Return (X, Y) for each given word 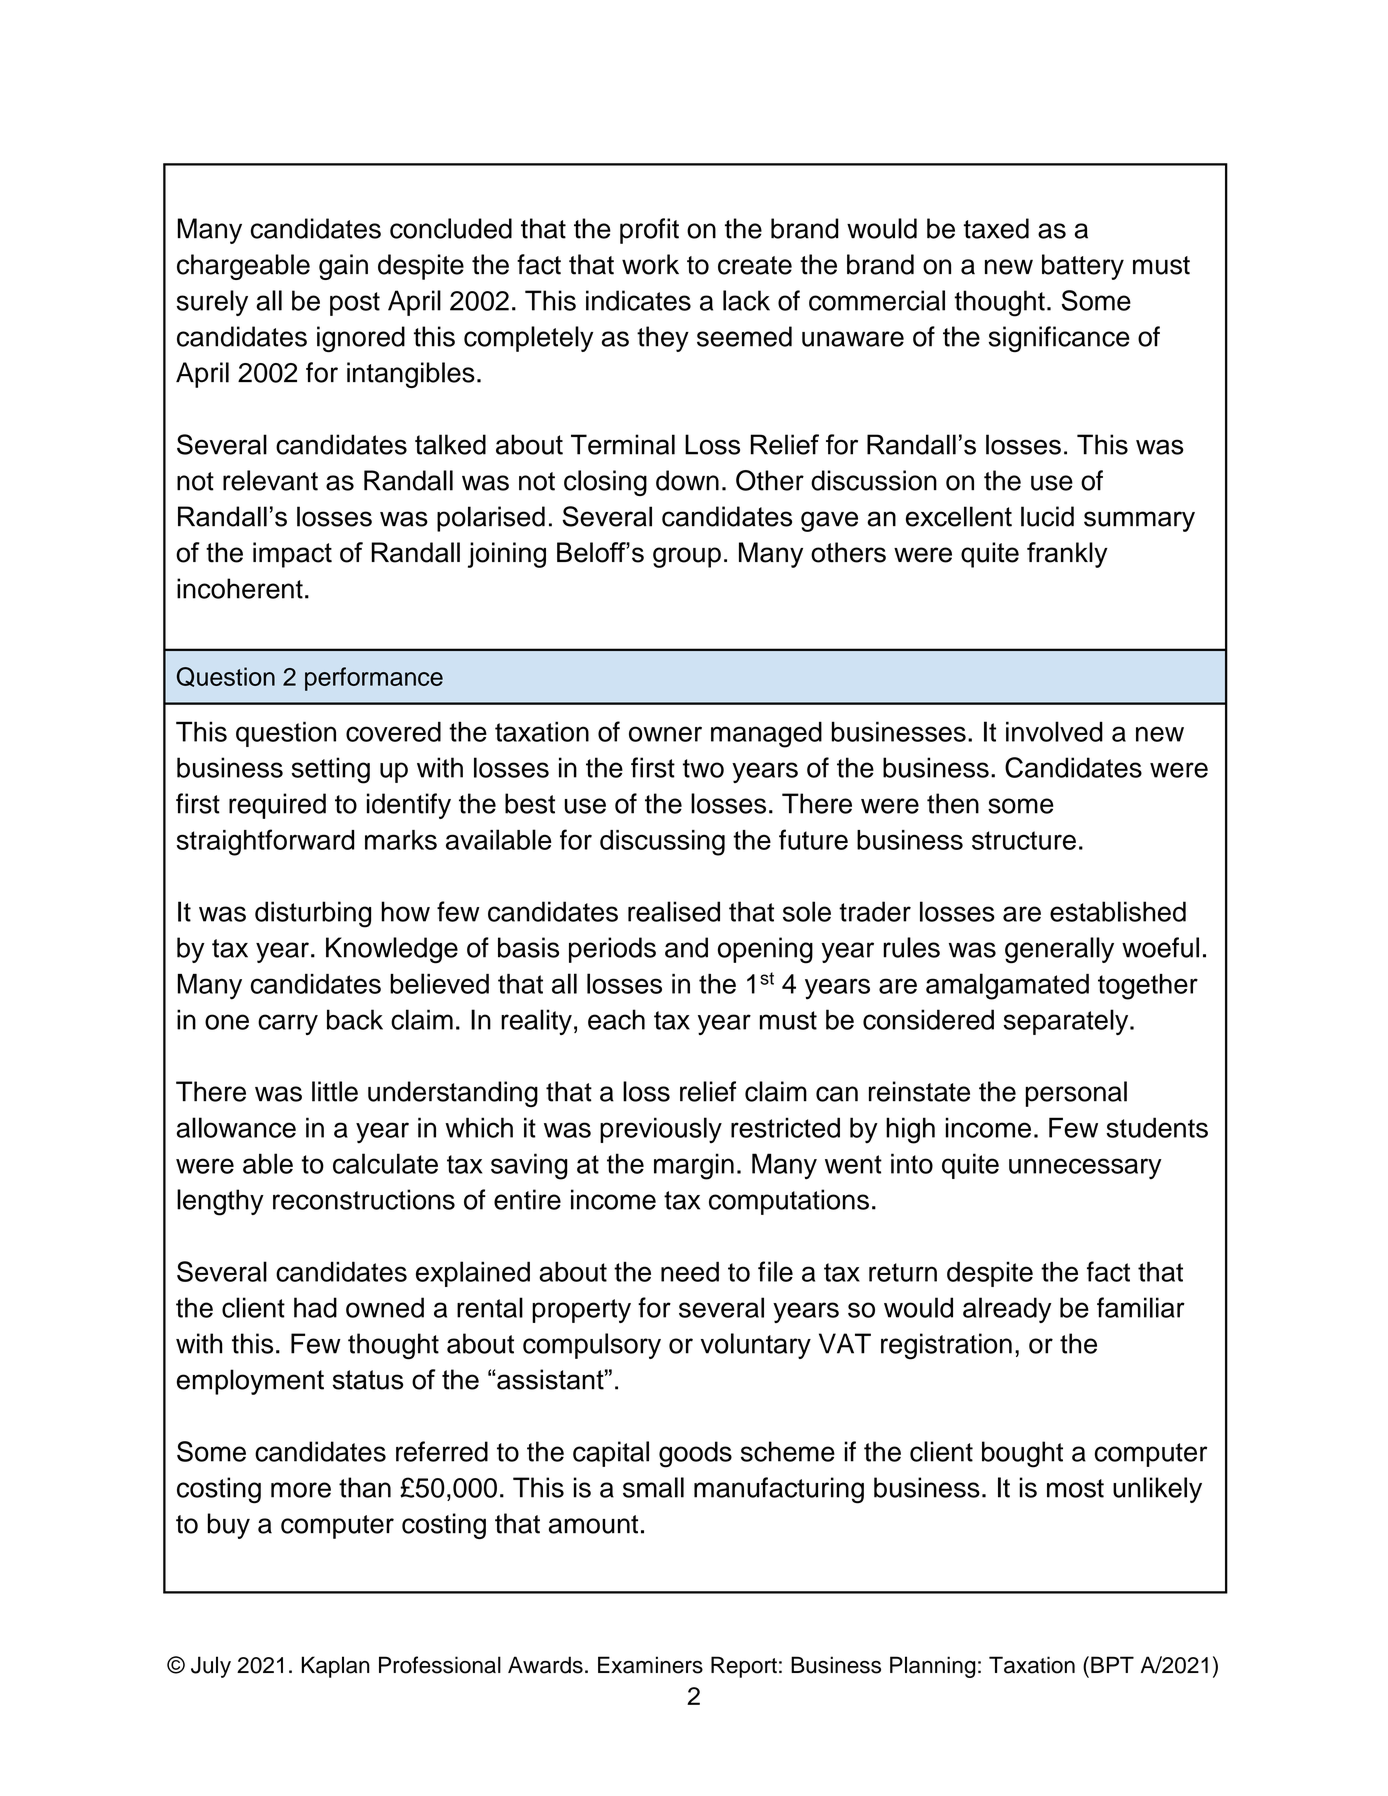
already (1007, 1310)
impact (292, 555)
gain (343, 267)
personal (1076, 1094)
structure (1024, 840)
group (687, 557)
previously (661, 1130)
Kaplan (336, 1667)
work (650, 264)
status (368, 1380)
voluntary (756, 1346)
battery (1083, 267)
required (277, 806)
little (335, 1091)
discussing (662, 843)
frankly (1067, 555)
